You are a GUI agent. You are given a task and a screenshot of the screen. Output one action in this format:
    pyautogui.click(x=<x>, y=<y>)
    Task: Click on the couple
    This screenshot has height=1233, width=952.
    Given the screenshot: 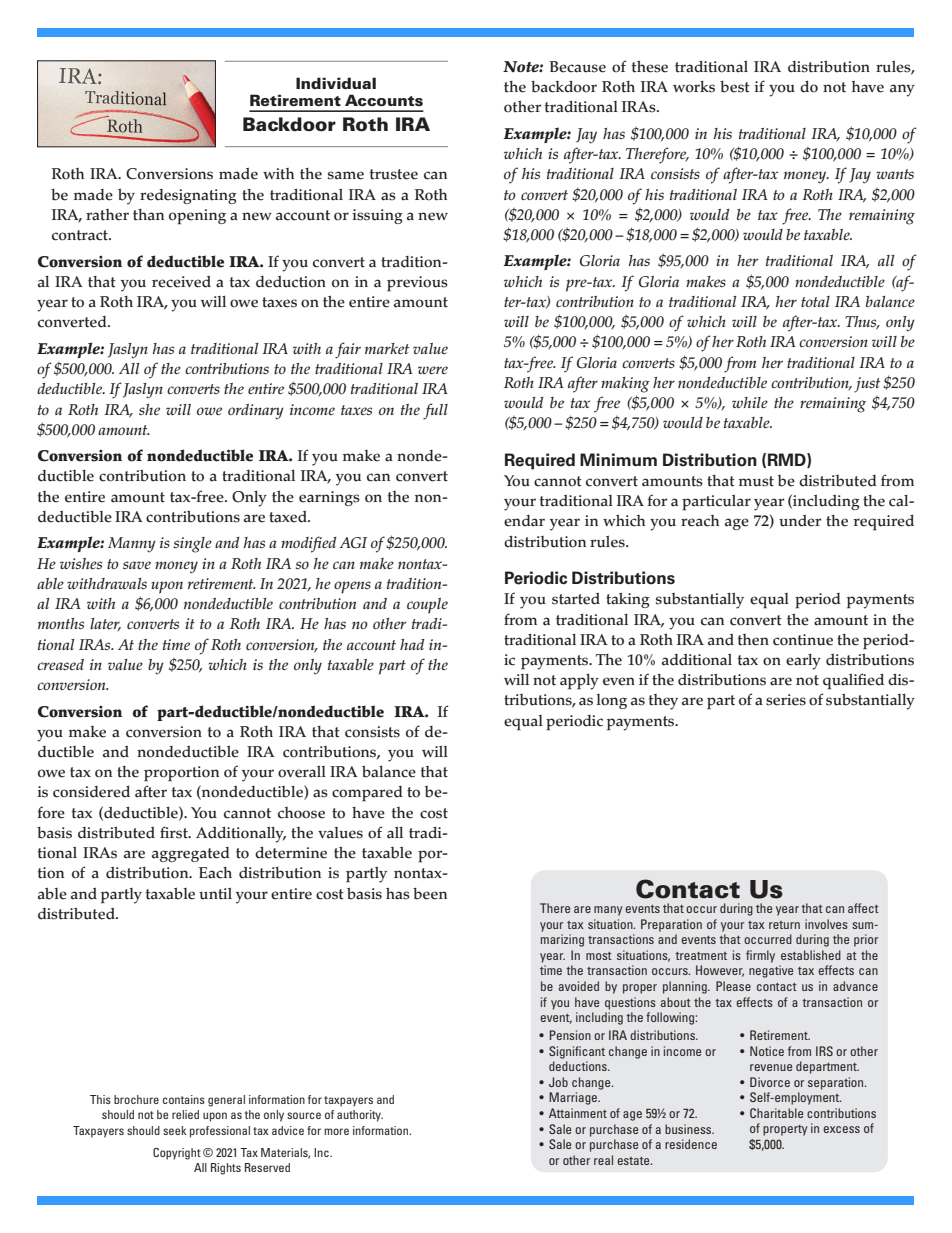 What is the action you would take?
    pyautogui.click(x=427, y=606)
